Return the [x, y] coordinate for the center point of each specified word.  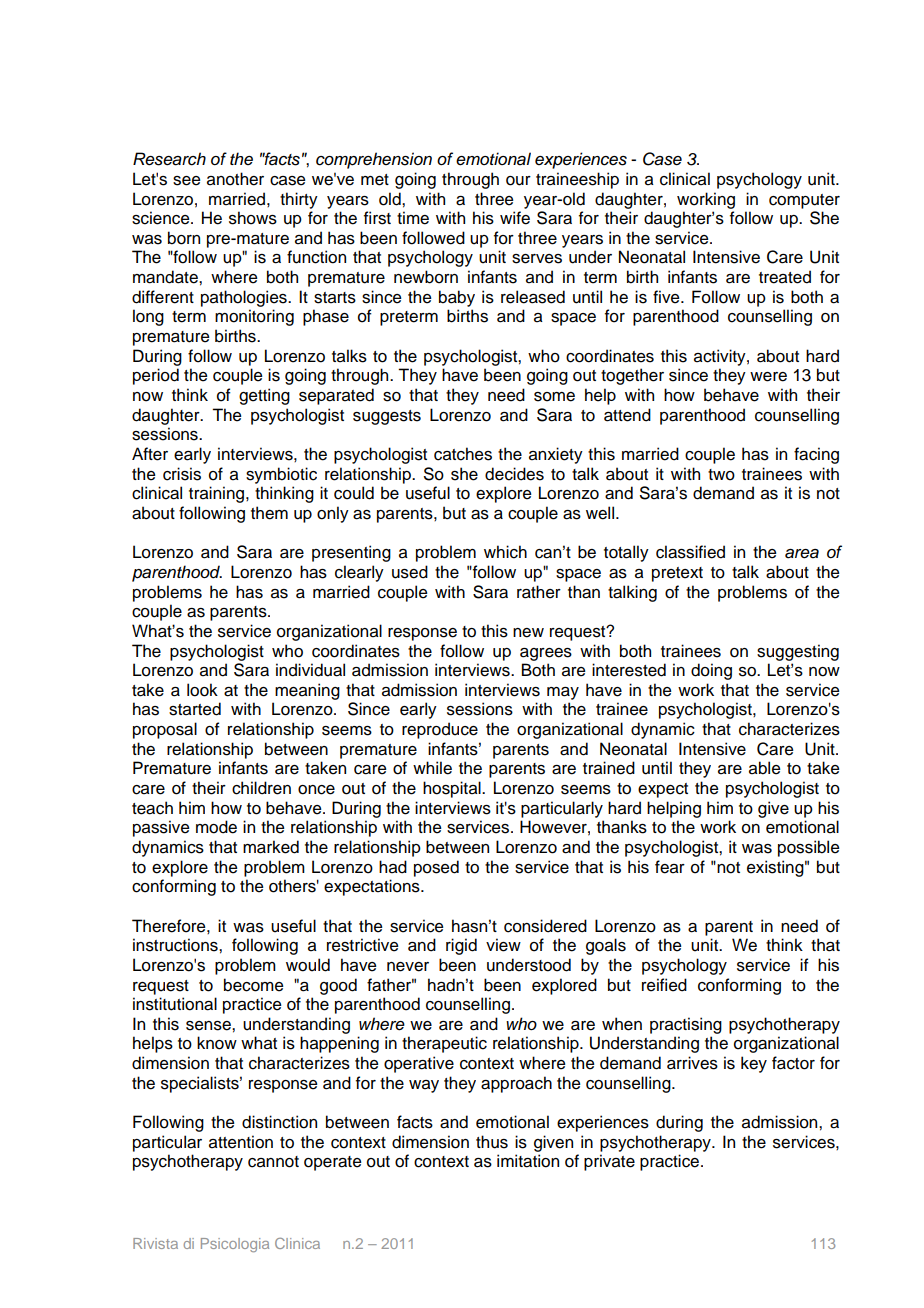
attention [241, 1142]
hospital [453, 789]
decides [514, 474]
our [518, 181]
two [721, 475]
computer [804, 201]
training [218, 494]
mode [216, 827]
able [765, 768]
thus [492, 1142]
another [235, 179]
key [754, 1064]
